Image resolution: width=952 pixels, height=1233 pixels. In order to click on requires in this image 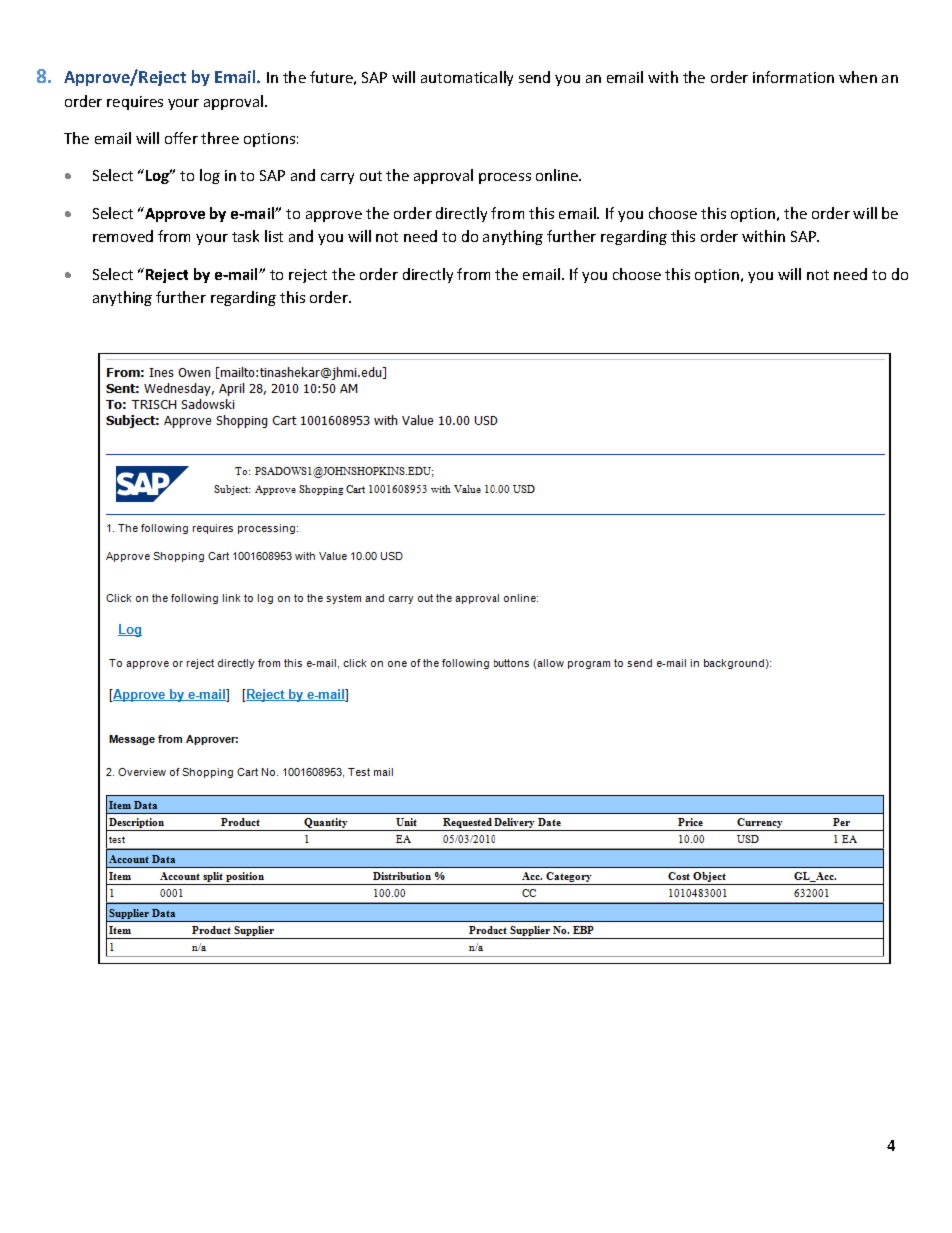, I will do `click(135, 103)`.
